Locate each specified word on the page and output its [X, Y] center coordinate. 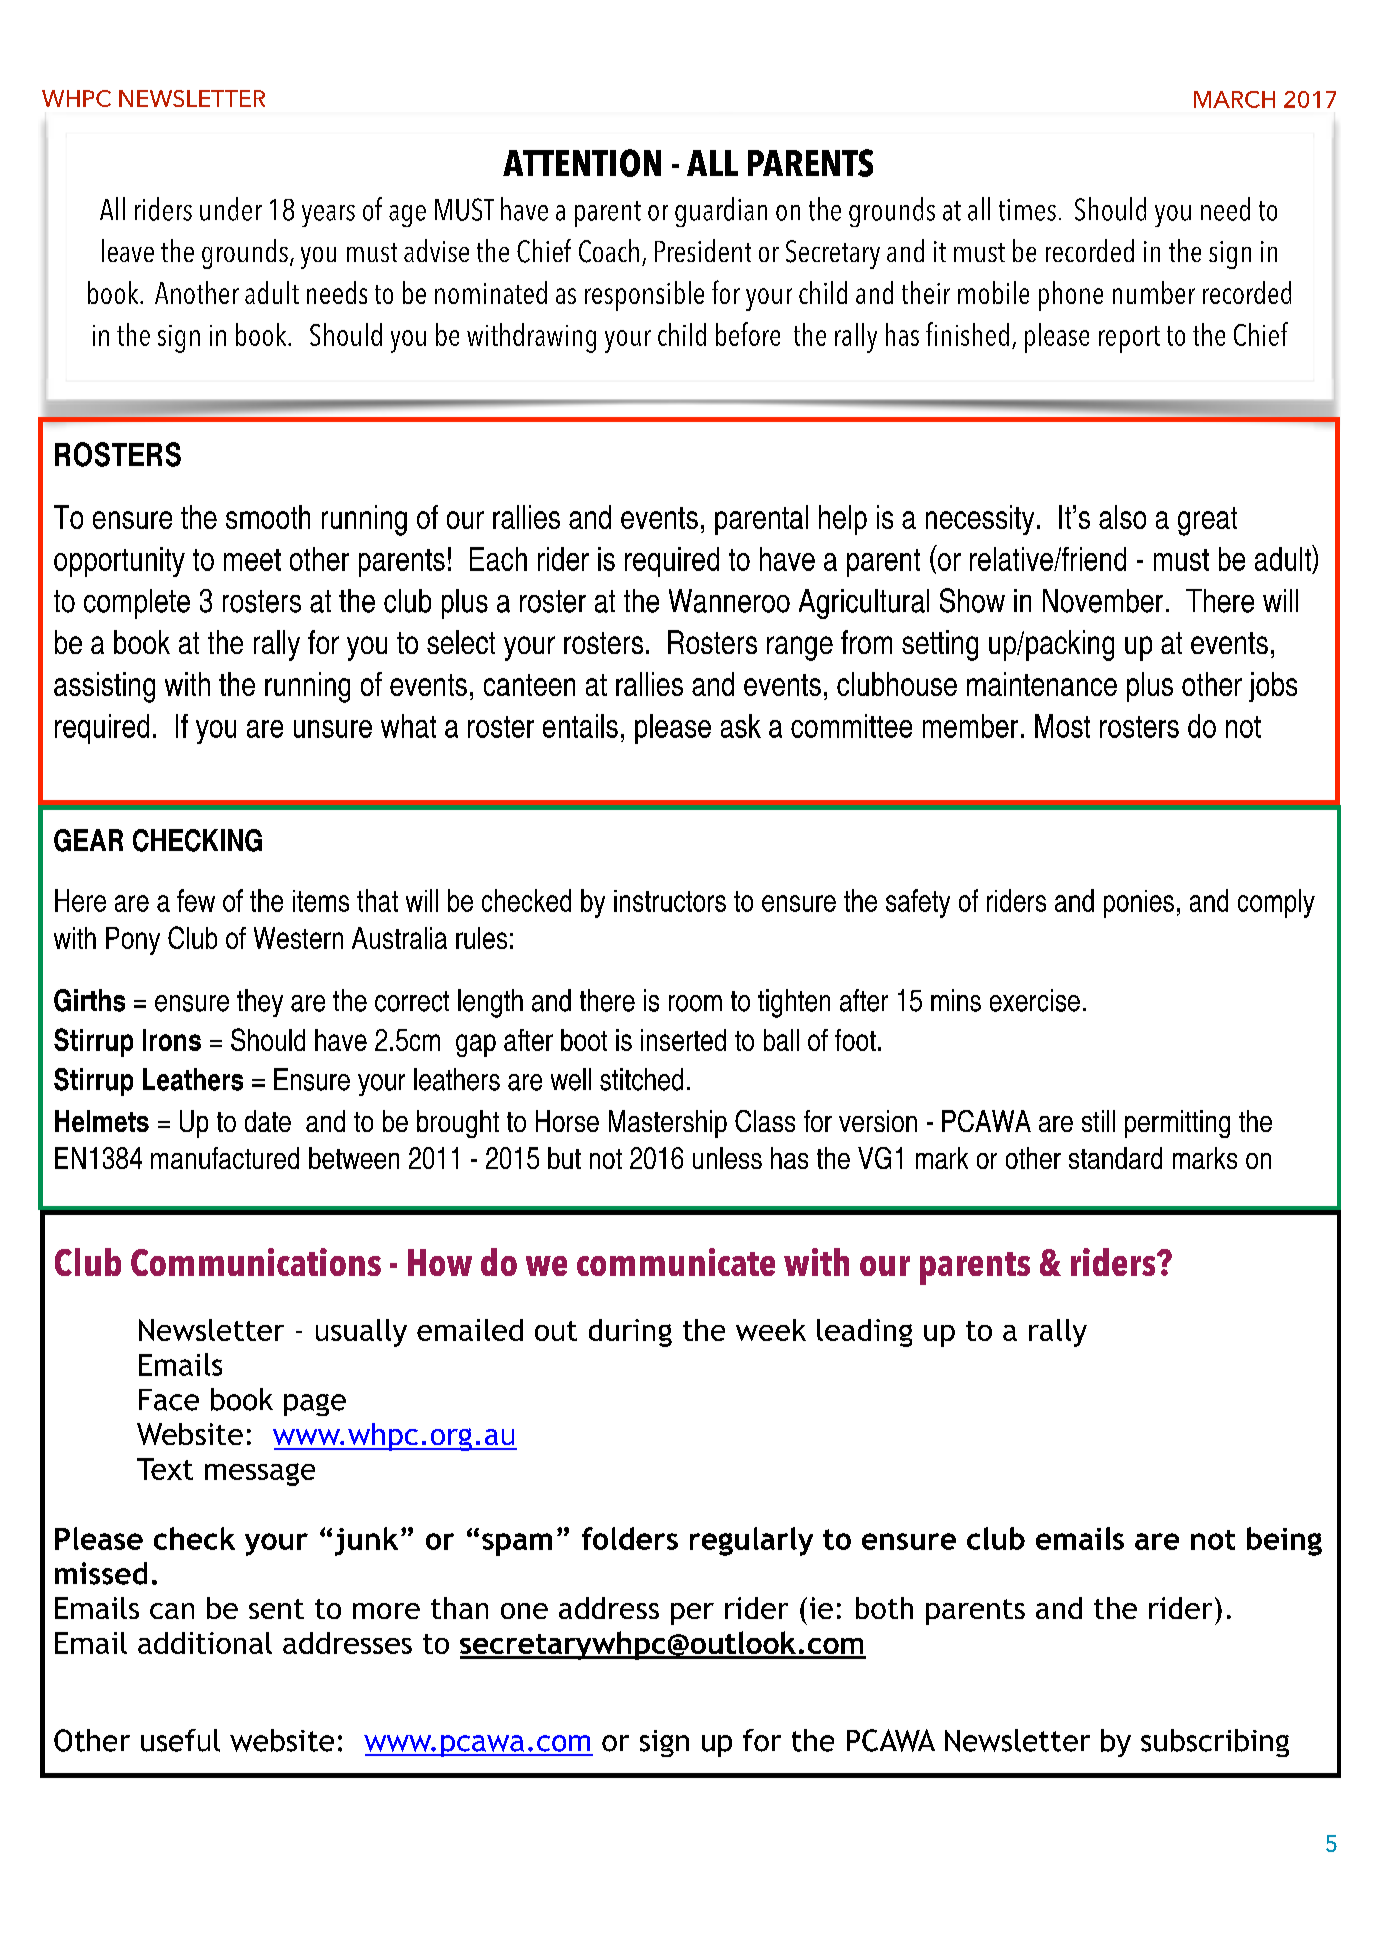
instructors [670, 901]
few [196, 900]
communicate [676, 1262]
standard [1115, 1158]
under [231, 209]
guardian [721, 212]
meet [252, 560]
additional [205, 1643]
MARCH [1234, 99]
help [843, 520]
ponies [1139, 904]
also [1122, 517]
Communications [256, 1262]
